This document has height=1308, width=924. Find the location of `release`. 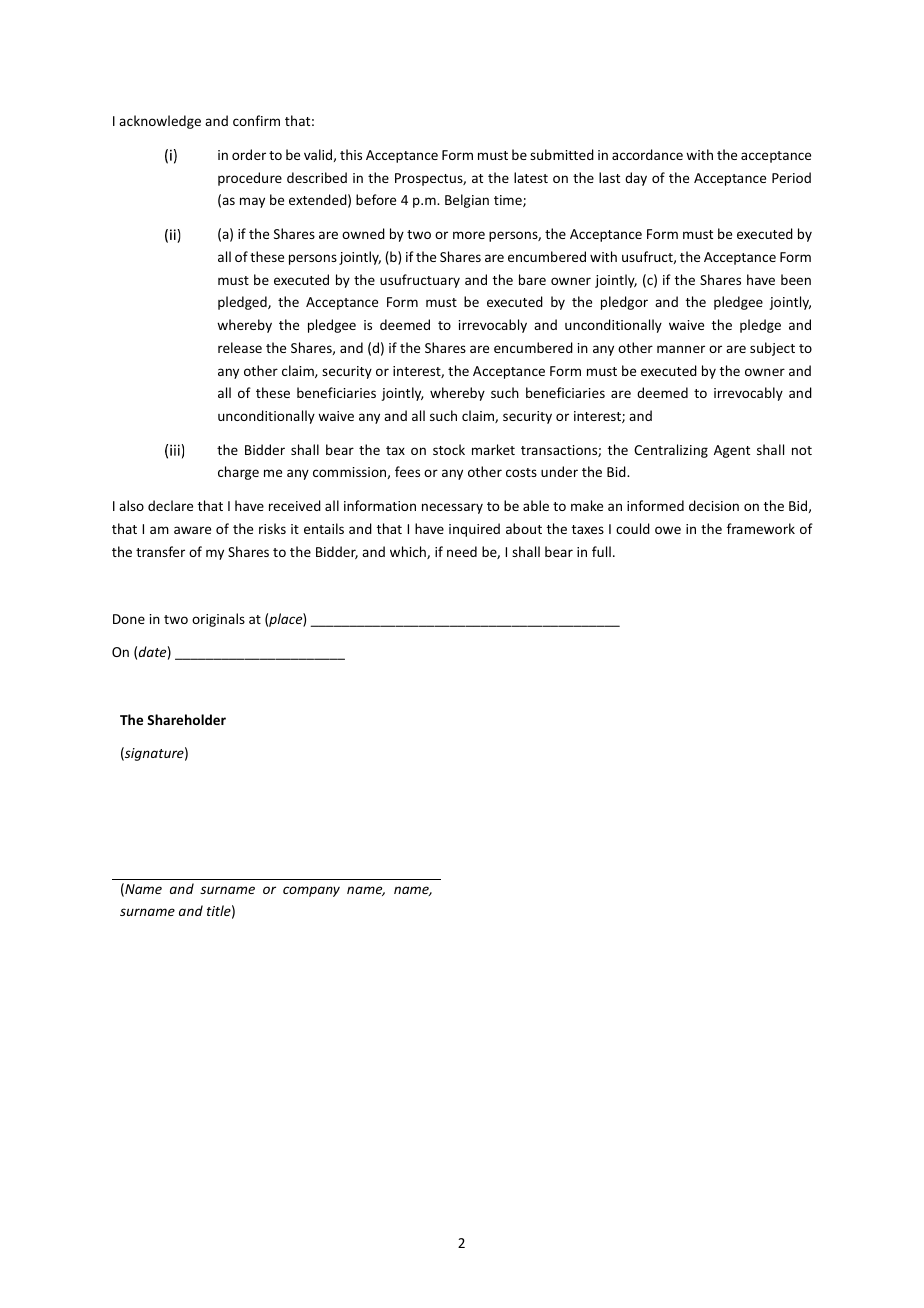

release is located at coordinates (240, 347).
